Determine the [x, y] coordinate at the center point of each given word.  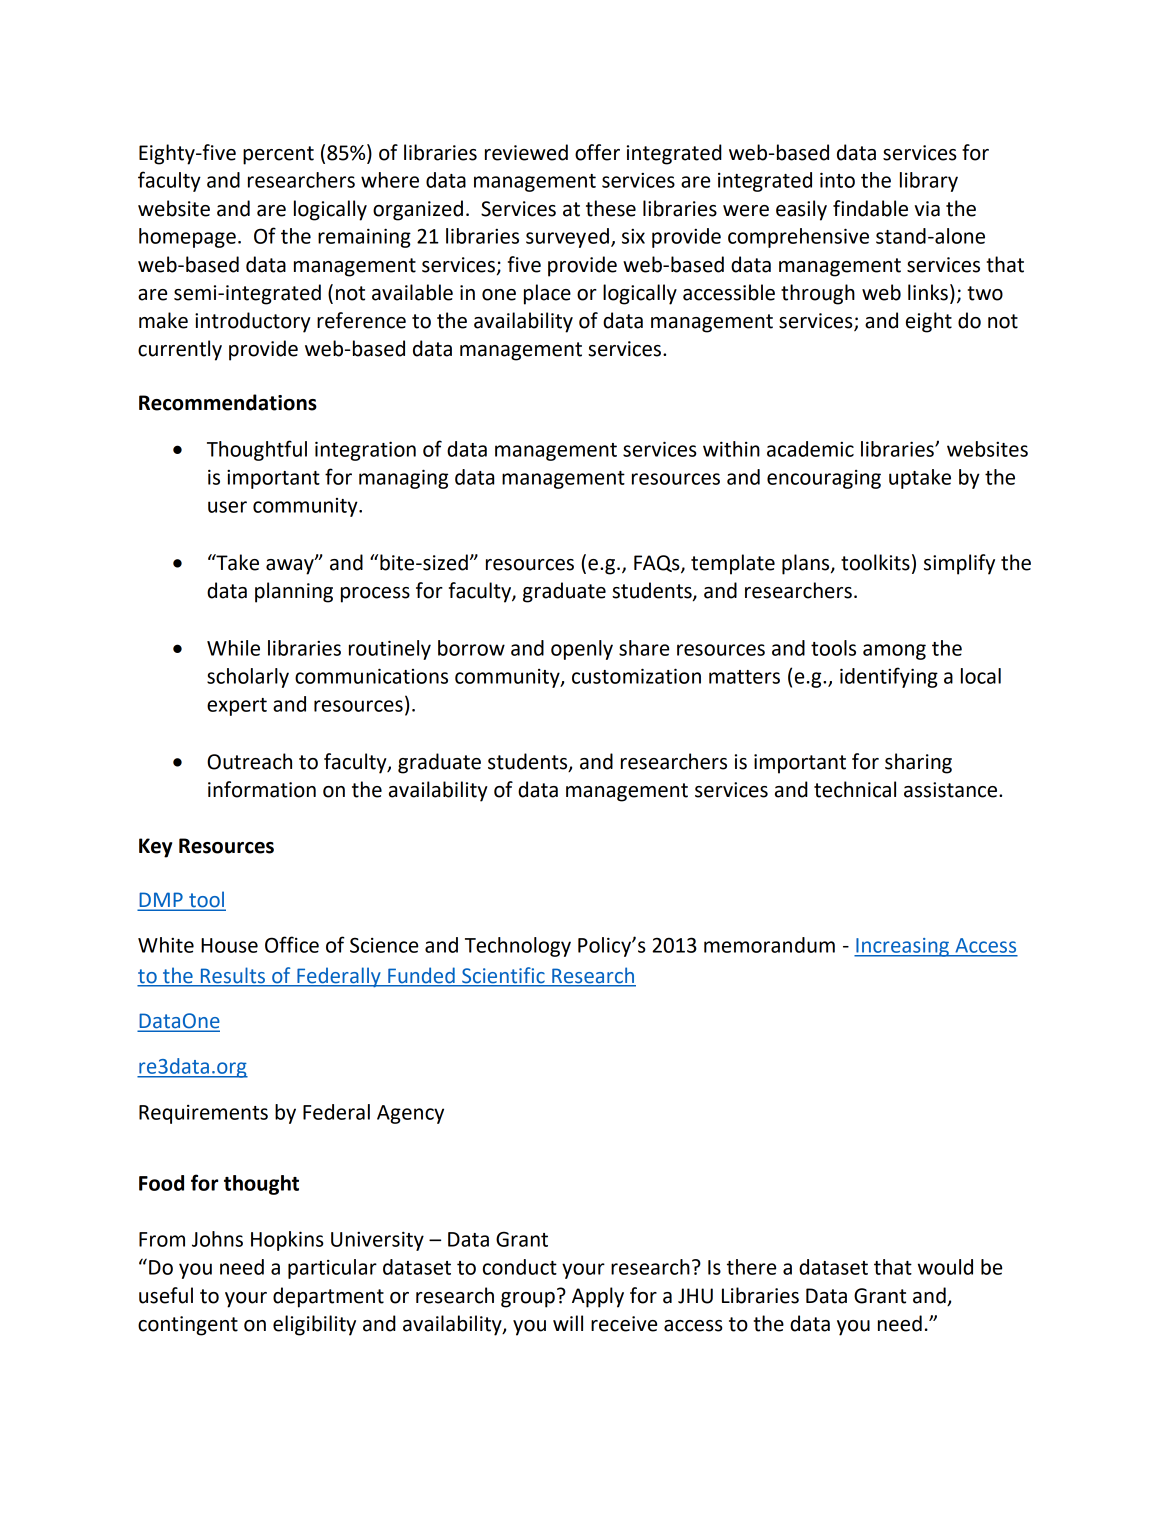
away [291, 566]
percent [278, 155]
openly [582, 650]
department [328, 1297]
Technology [518, 947]
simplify [959, 564]
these [611, 208]
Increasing [902, 947]
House [229, 945]
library [929, 182]
